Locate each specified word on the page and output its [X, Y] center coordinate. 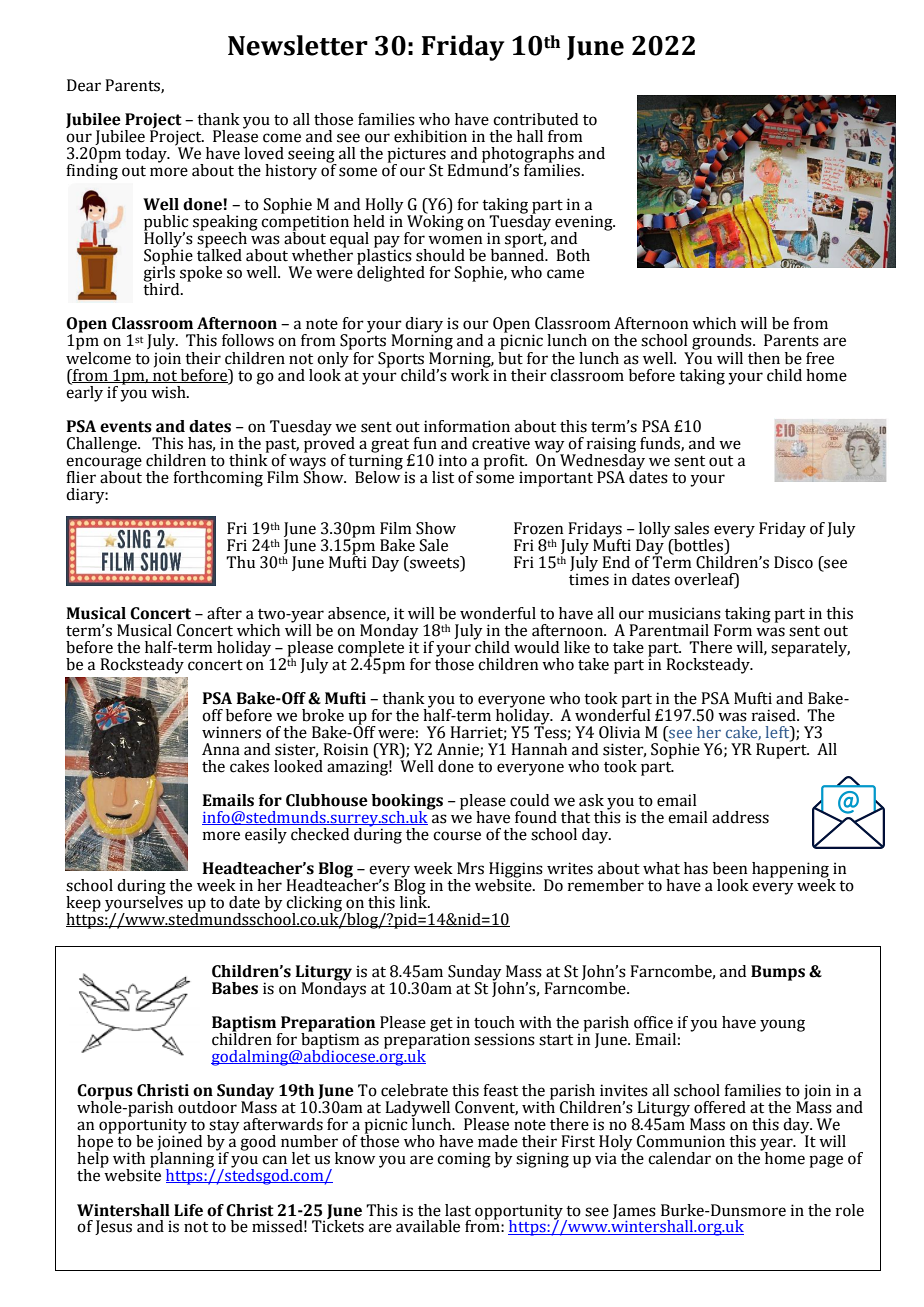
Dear [84, 85]
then [764, 358]
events [126, 427]
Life [188, 1210]
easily [266, 836]
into [453, 460]
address [740, 817]
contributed [535, 119]
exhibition [430, 136]
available [428, 1226]
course [457, 836]
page [826, 1161]
